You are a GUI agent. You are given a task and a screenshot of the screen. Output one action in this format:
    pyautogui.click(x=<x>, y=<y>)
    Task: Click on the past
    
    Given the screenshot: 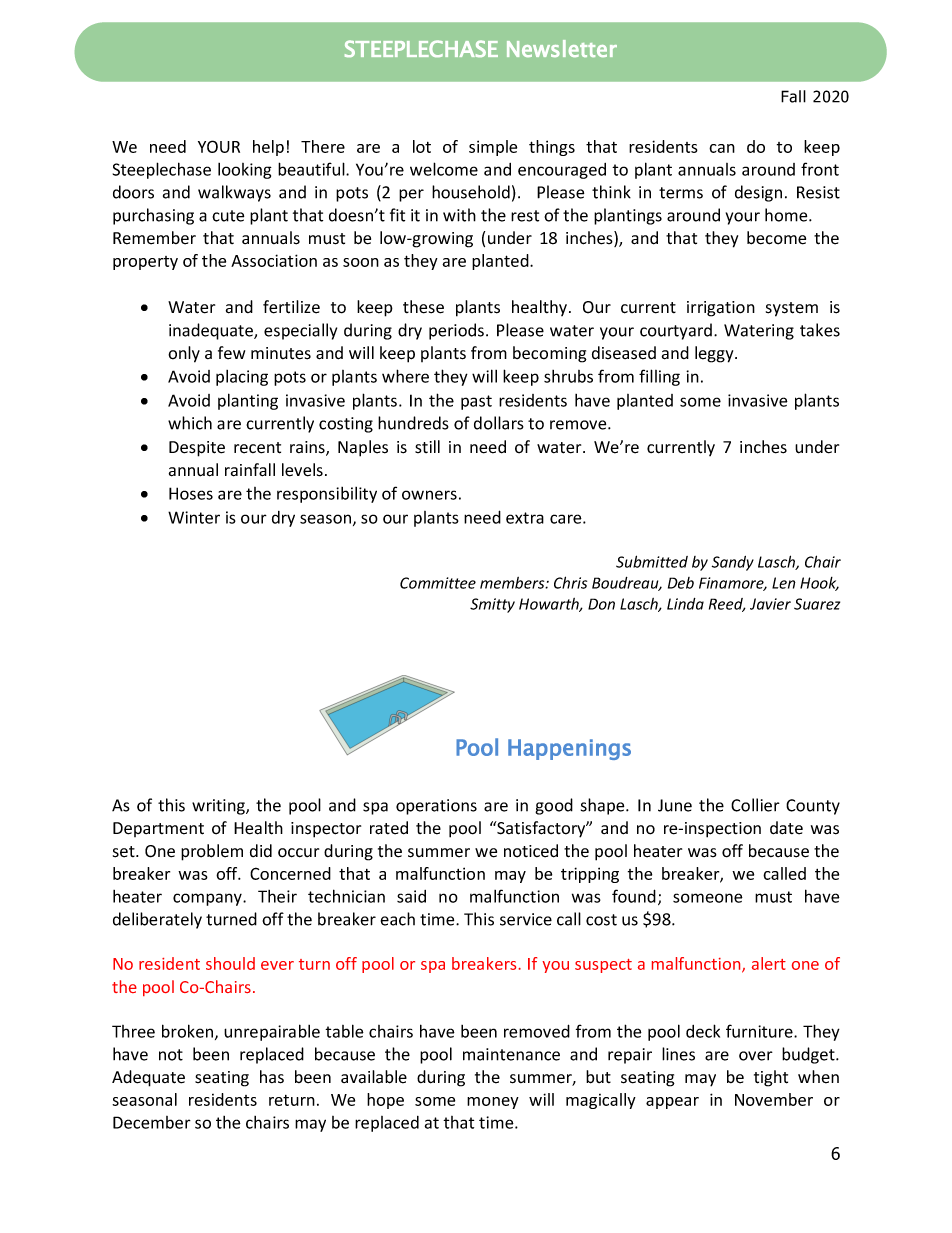 What is the action you would take?
    pyautogui.click(x=476, y=402)
